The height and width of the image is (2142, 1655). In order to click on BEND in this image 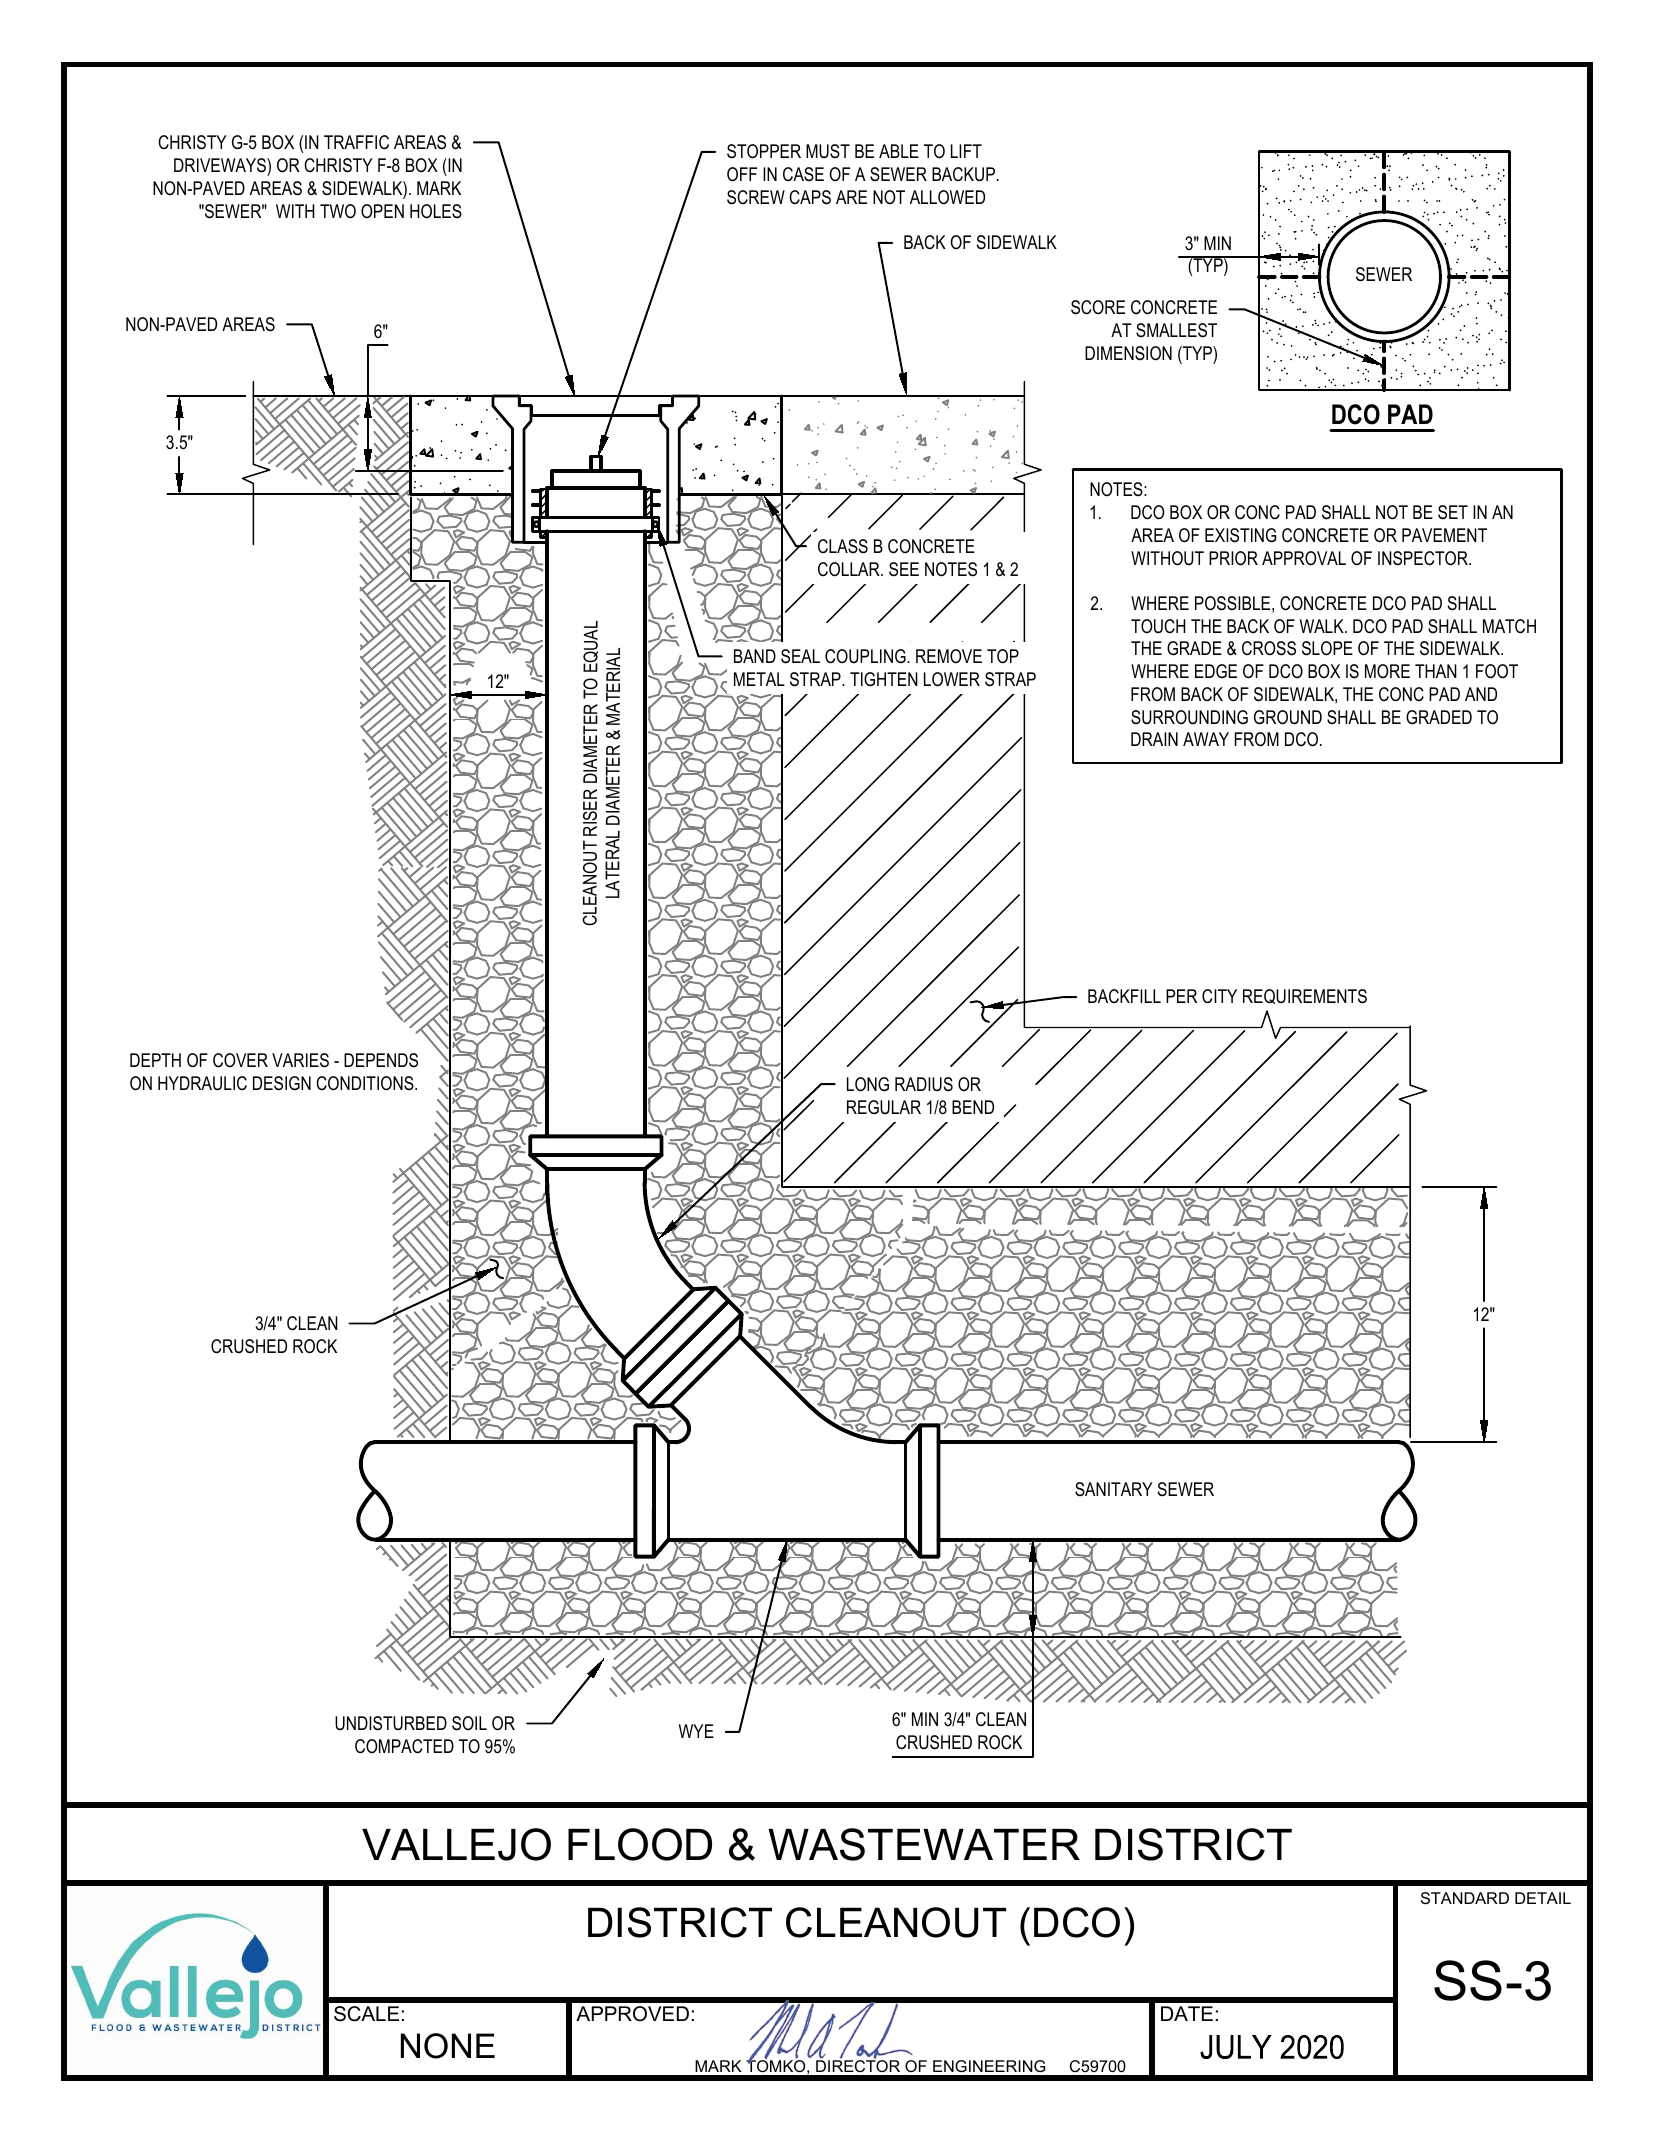, I will do `click(973, 1107)`.
